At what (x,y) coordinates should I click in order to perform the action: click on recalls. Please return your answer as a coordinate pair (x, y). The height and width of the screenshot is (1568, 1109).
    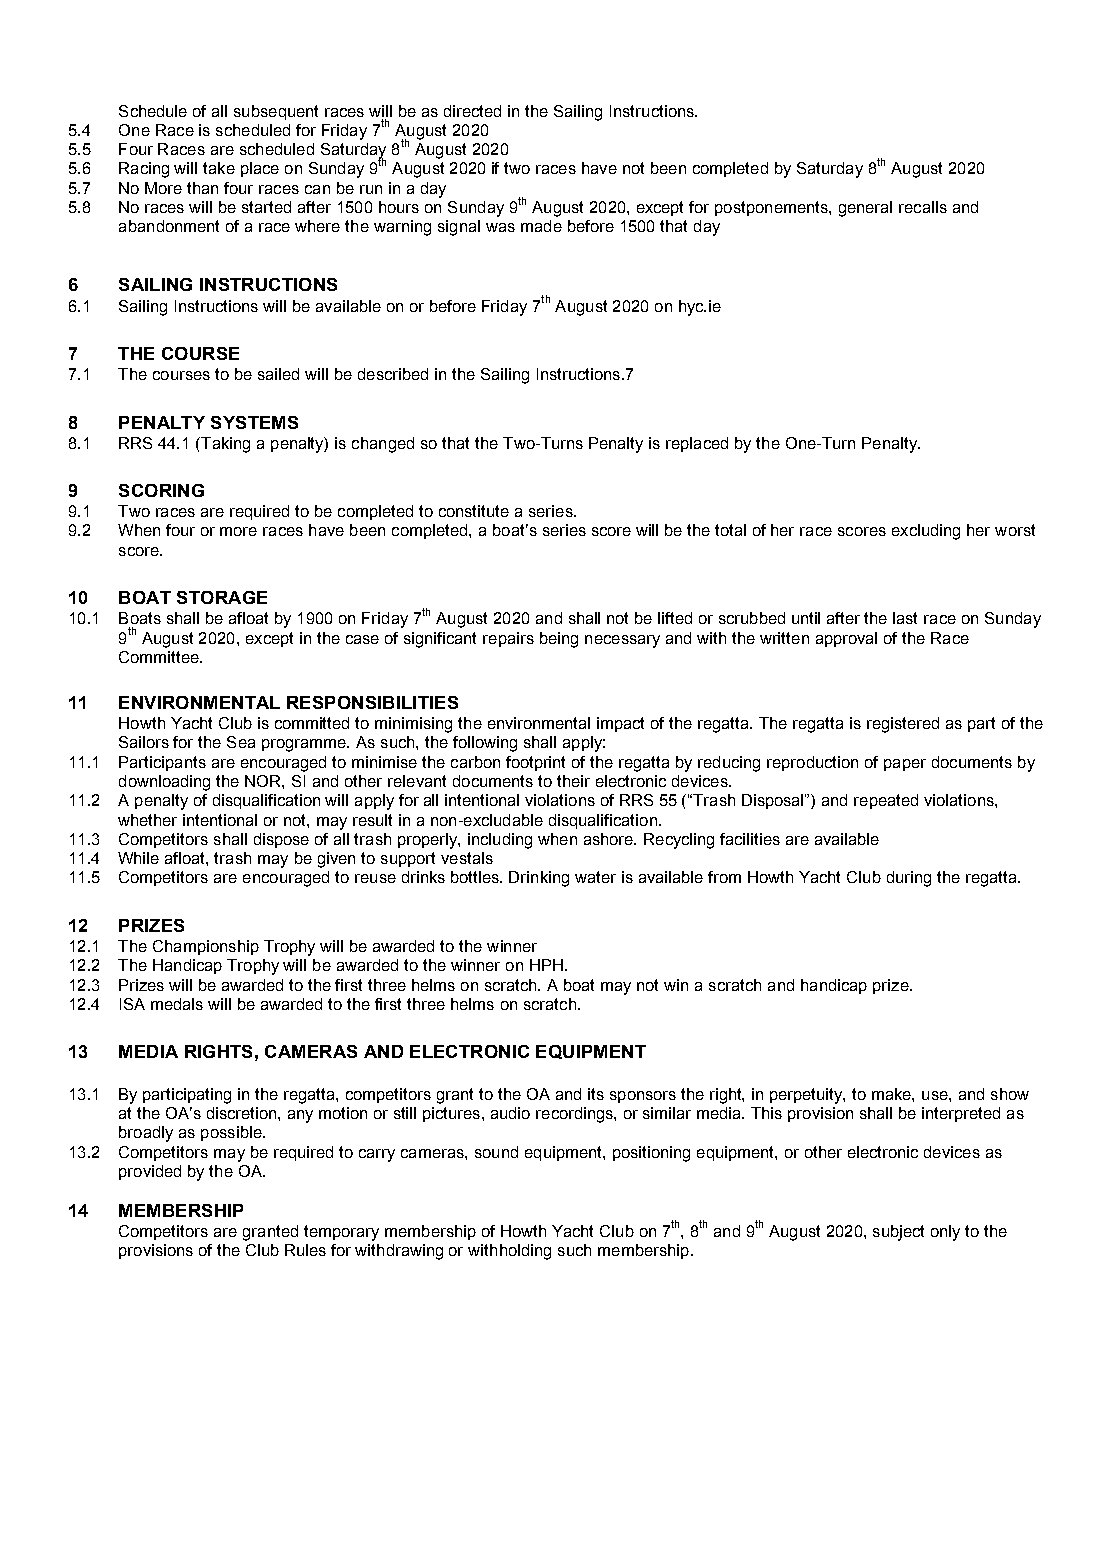
    Looking at the image, I should click on (923, 207).
